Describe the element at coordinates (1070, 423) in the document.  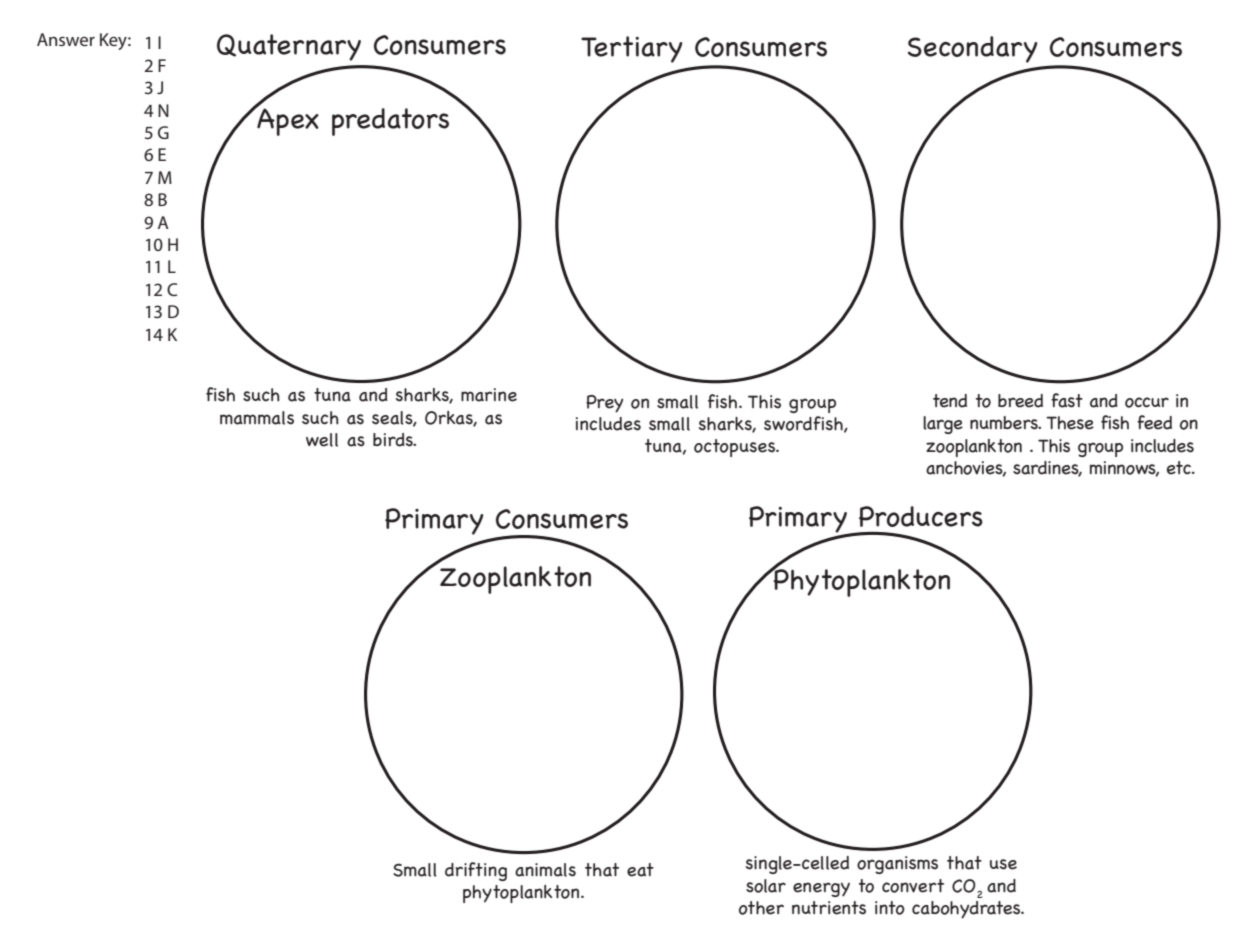
I see `These` at that location.
